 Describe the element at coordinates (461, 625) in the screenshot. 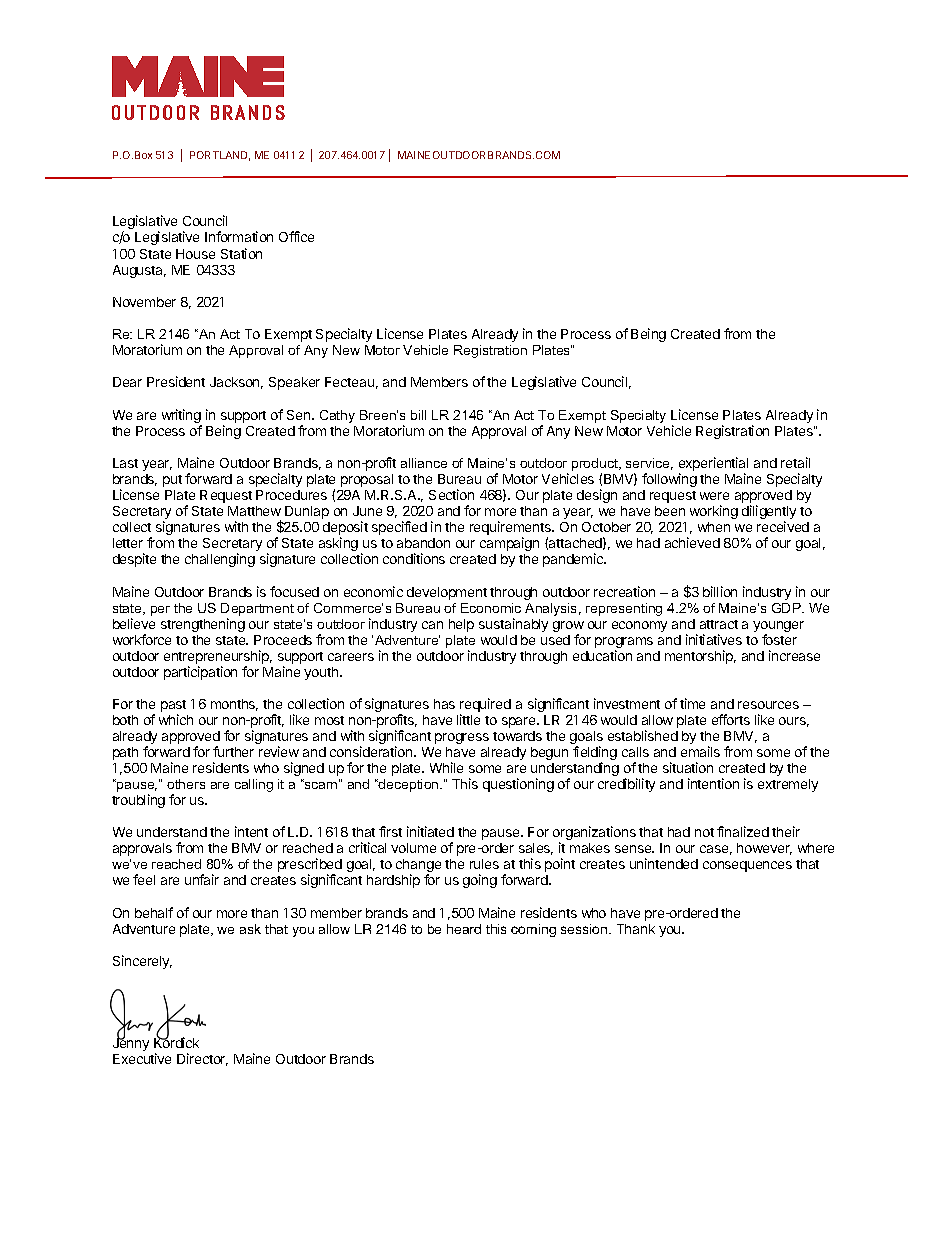

I see `help` at that location.
